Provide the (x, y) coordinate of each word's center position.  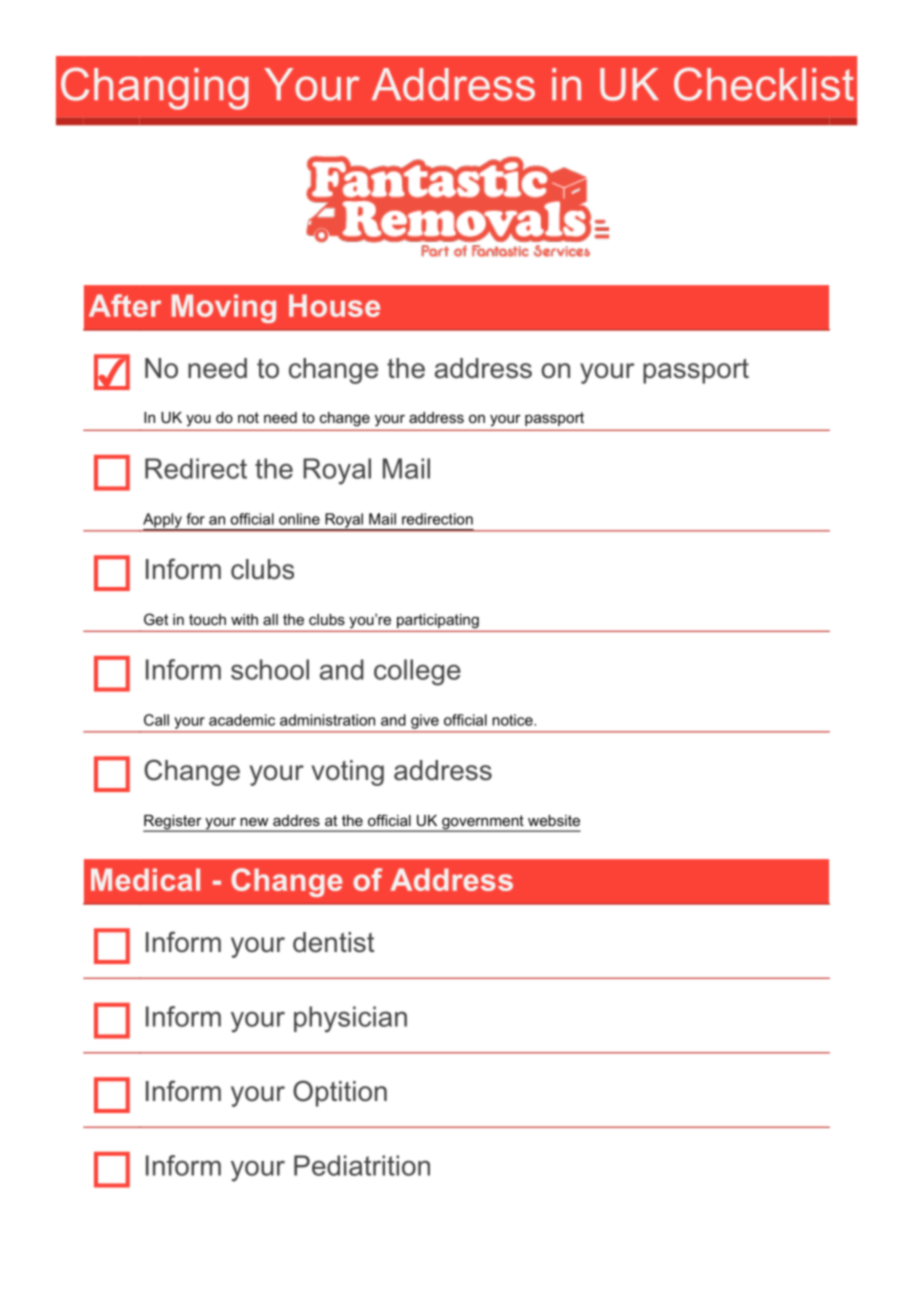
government (483, 823)
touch (207, 619)
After (125, 305)
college (417, 672)
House (334, 305)
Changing (155, 88)
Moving (224, 308)
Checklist (764, 84)
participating (438, 621)
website (554, 820)
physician (350, 1019)
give (425, 721)
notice (513, 720)
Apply (163, 521)
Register (173, 823)
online (299, 519)
